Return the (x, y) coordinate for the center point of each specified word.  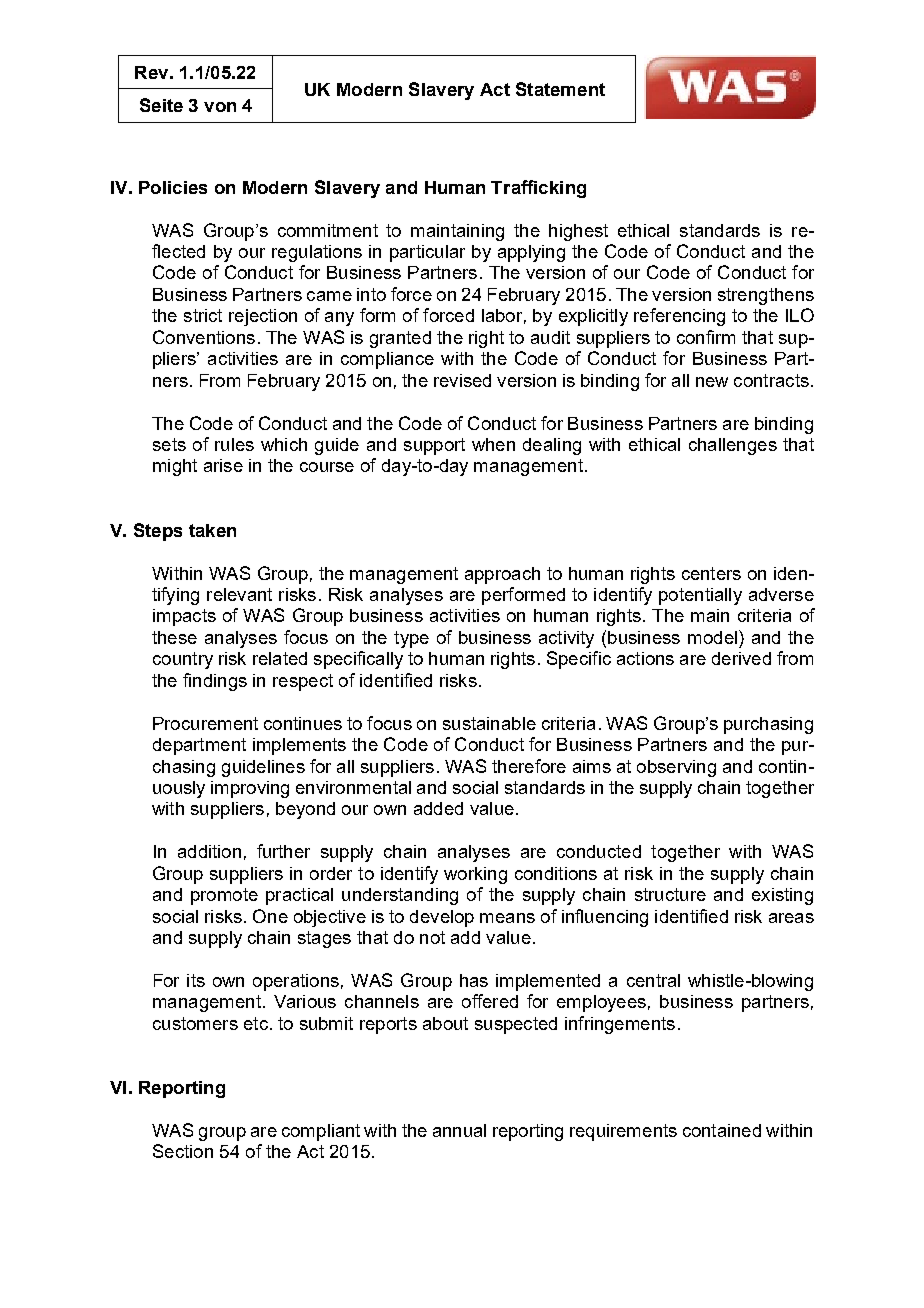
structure (670, 894)
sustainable (489, 723)
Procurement (205, 723)
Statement (560, 89)
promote (224, 896)
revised (462, 380)
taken (212, 530)
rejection (263, 317)
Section (183, 1151)
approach (502, 575)
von (220, 107)
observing (676, 768)
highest (578, 232)
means (507, 918)
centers (711, 573)
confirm (706, 337)
